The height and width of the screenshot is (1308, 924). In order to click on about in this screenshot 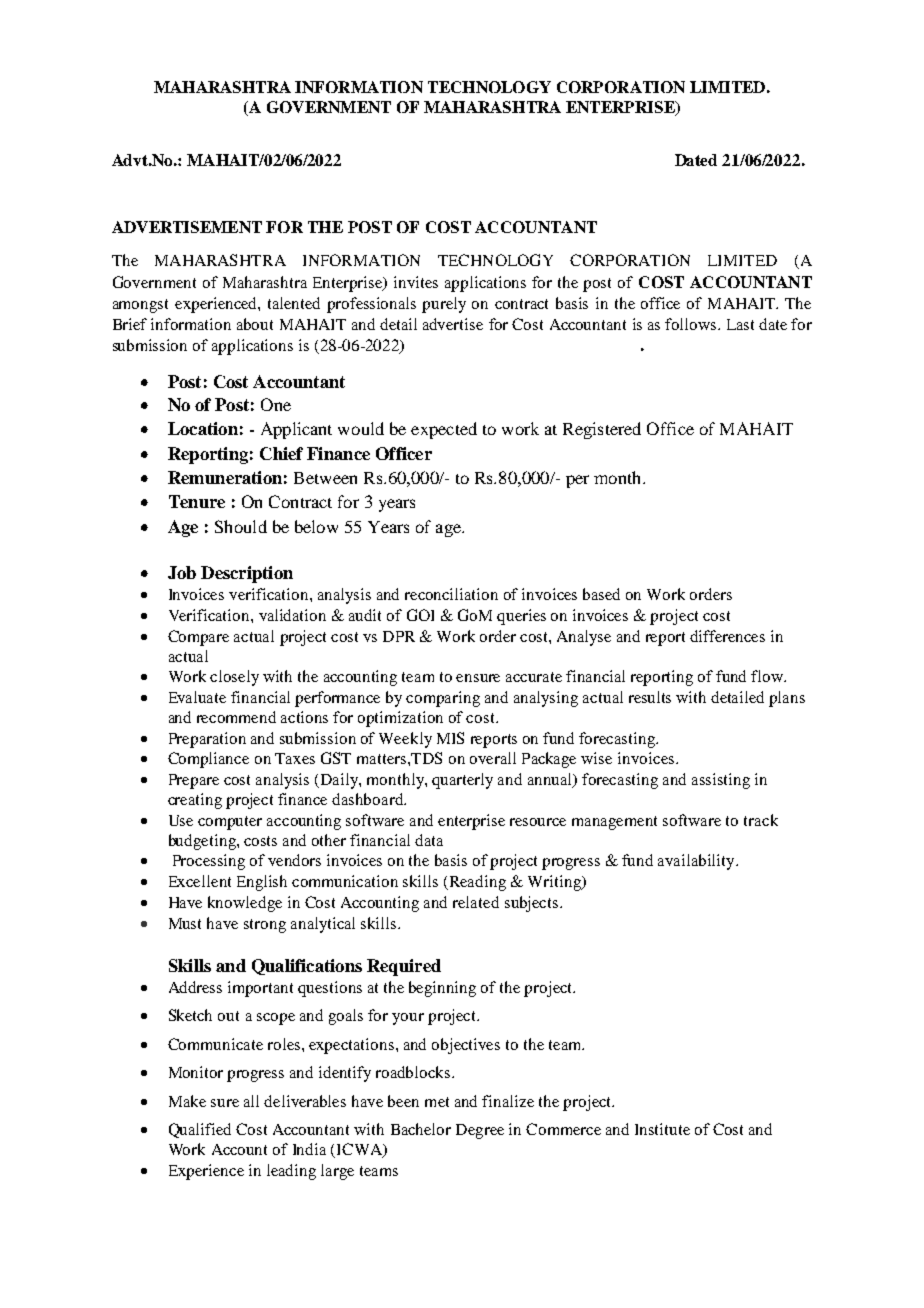, I will do `click(255, 324)`.
